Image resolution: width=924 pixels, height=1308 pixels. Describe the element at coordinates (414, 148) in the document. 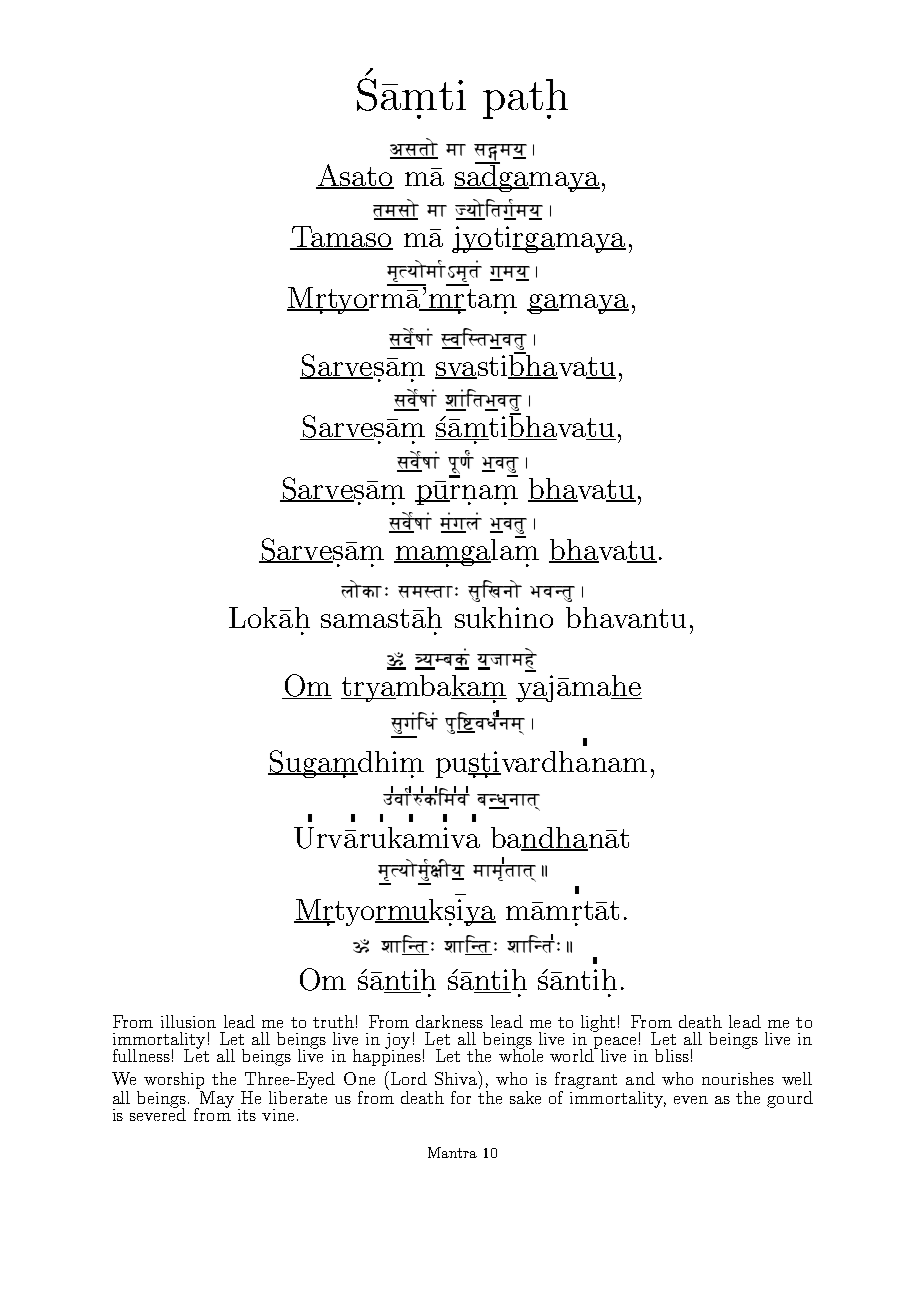

I see `asto` at that location.
